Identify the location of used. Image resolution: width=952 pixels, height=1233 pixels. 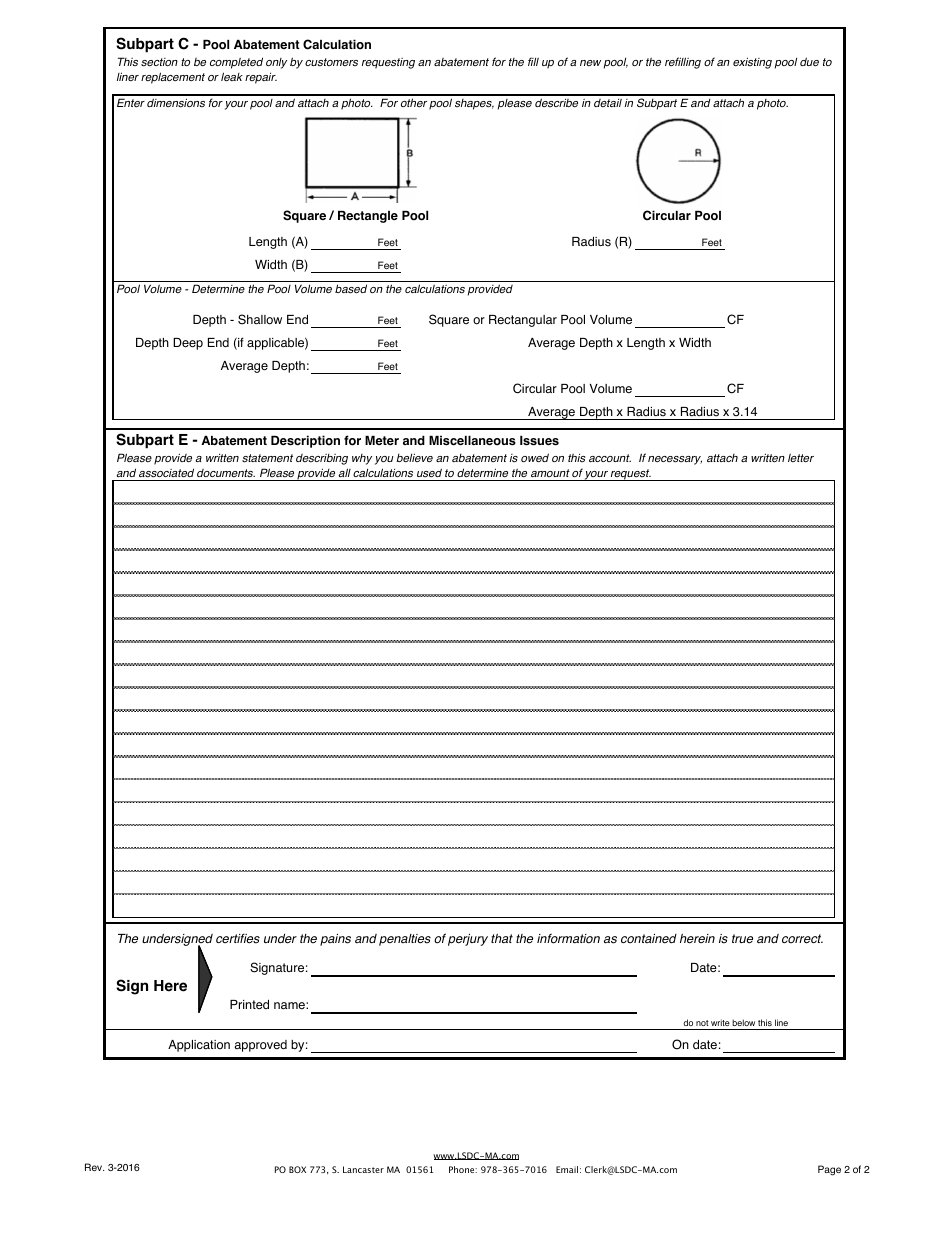
(429, 472).
